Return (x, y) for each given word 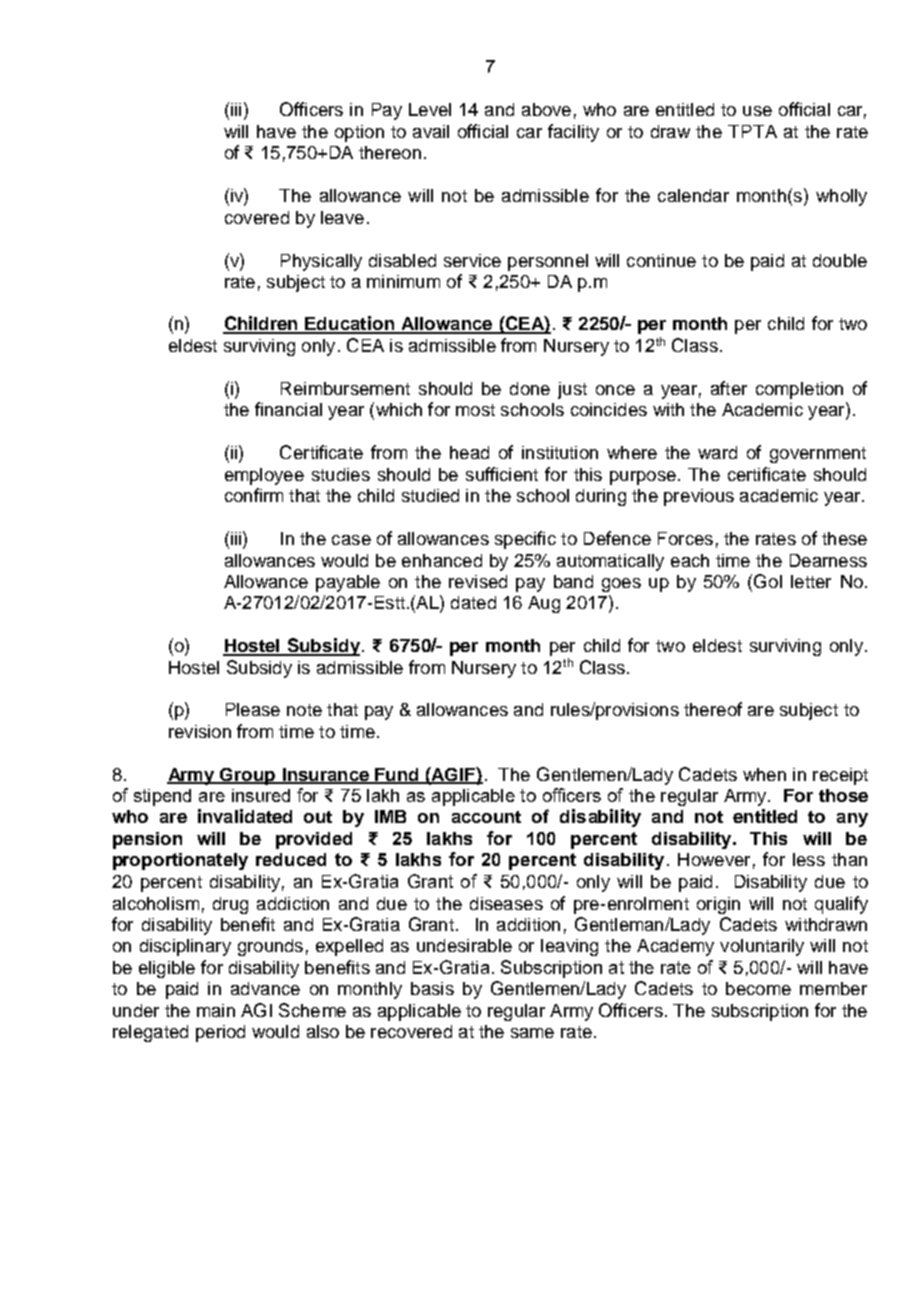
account (486, 817)
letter (811, 581)
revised (478, 581)
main (216, 1010)
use (757, 111)
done (530, 388)
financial (288, 409)
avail (431, 131)
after (729, 388)
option (359, 133)
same (532, 1033)
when (764, 774)
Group (248, 776)
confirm (254, 495)
